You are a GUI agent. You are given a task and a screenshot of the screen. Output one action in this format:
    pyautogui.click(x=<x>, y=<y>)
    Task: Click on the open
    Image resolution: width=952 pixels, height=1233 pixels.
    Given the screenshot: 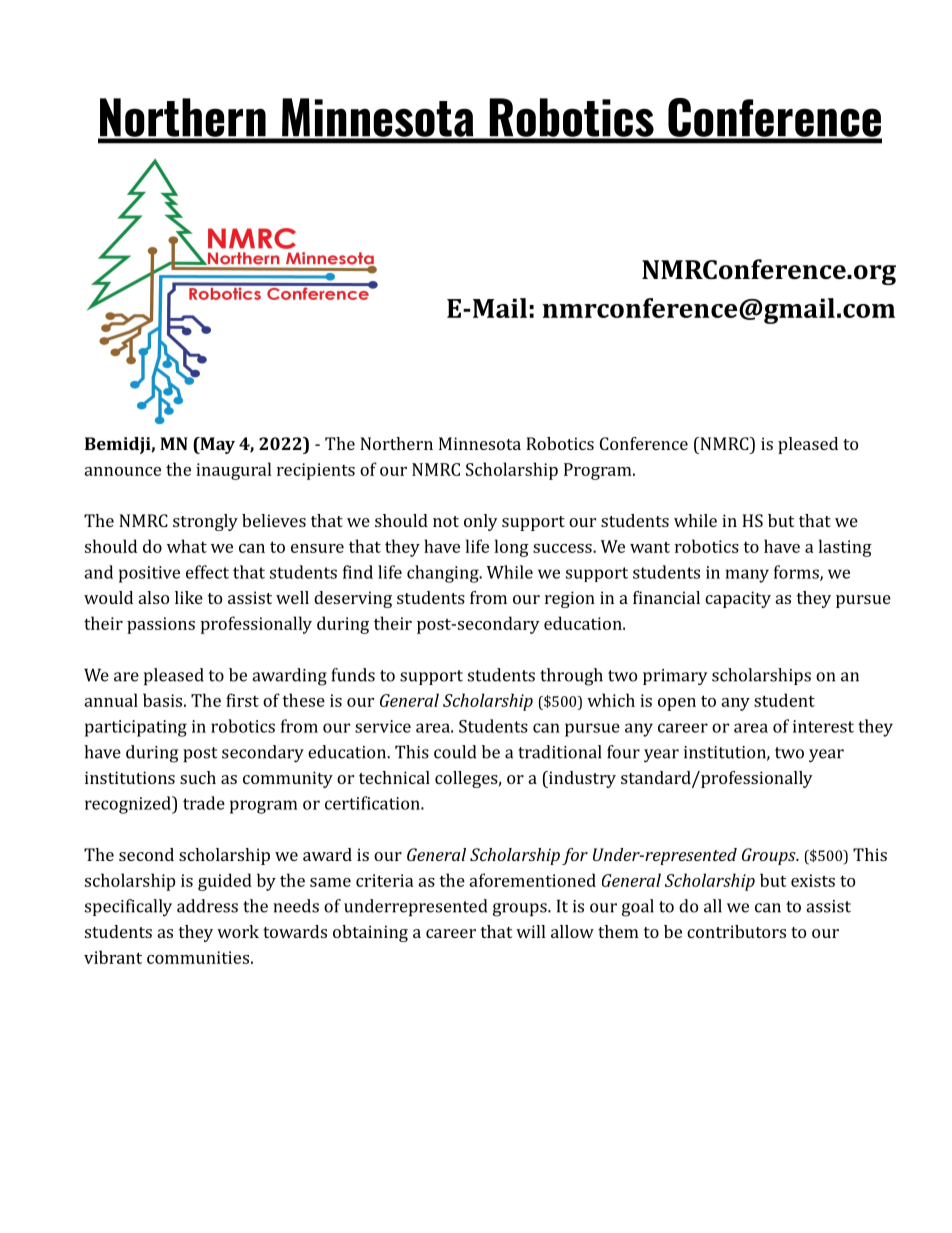 What is the action you would take?
    pyautogui.click(x=677, y=704)
